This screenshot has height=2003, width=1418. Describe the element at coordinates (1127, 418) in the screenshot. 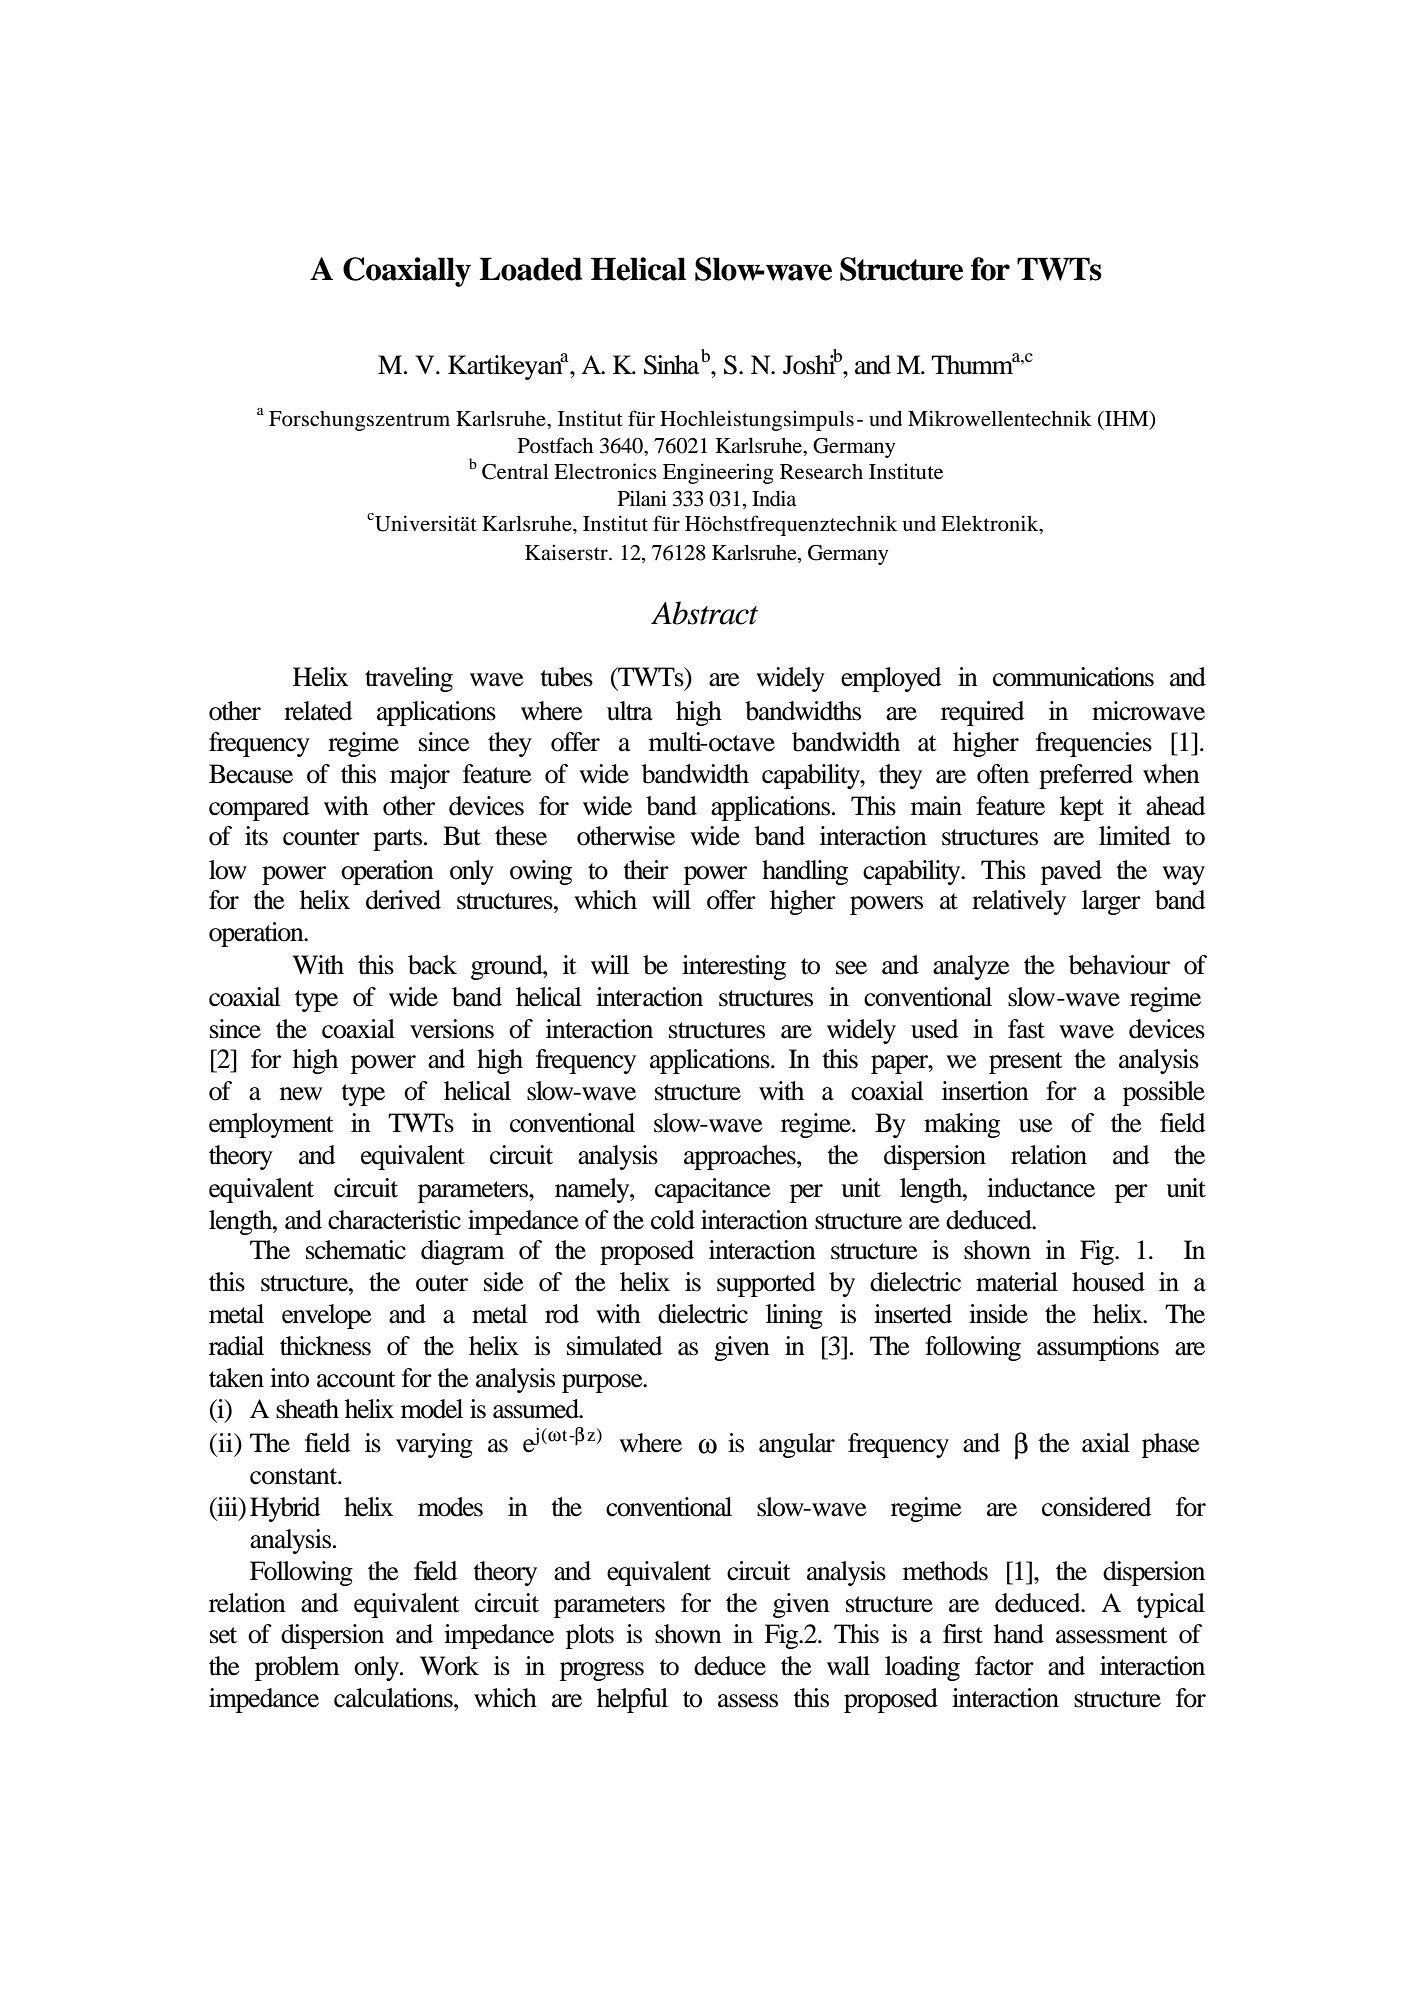

I see `IHM` at that location.
